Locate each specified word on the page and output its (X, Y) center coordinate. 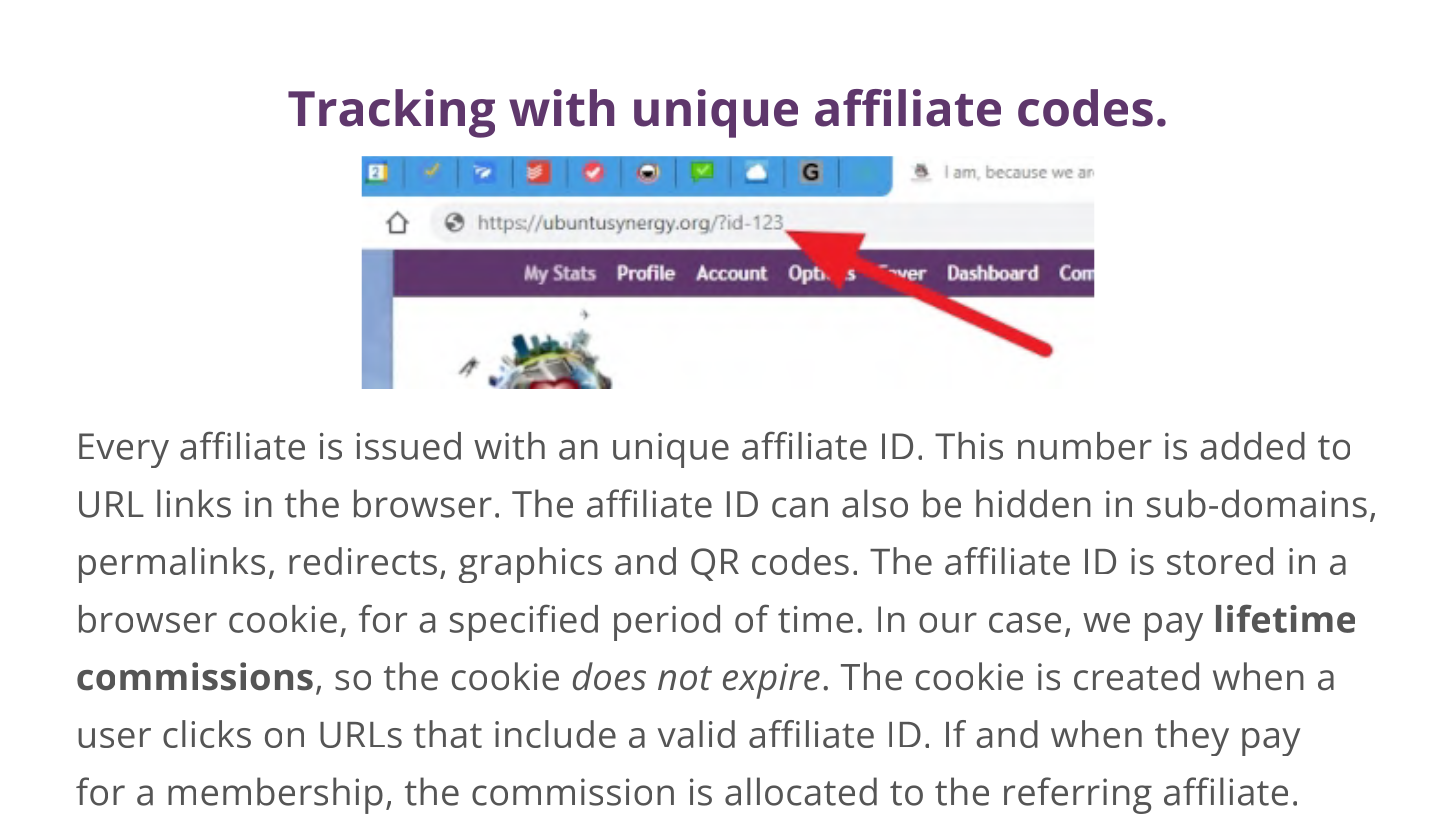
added (1252, 446)
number (1085, 446)
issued (408, 446)
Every (124, 450)
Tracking (391, 113)
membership (275, 795)
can (800, 507)
